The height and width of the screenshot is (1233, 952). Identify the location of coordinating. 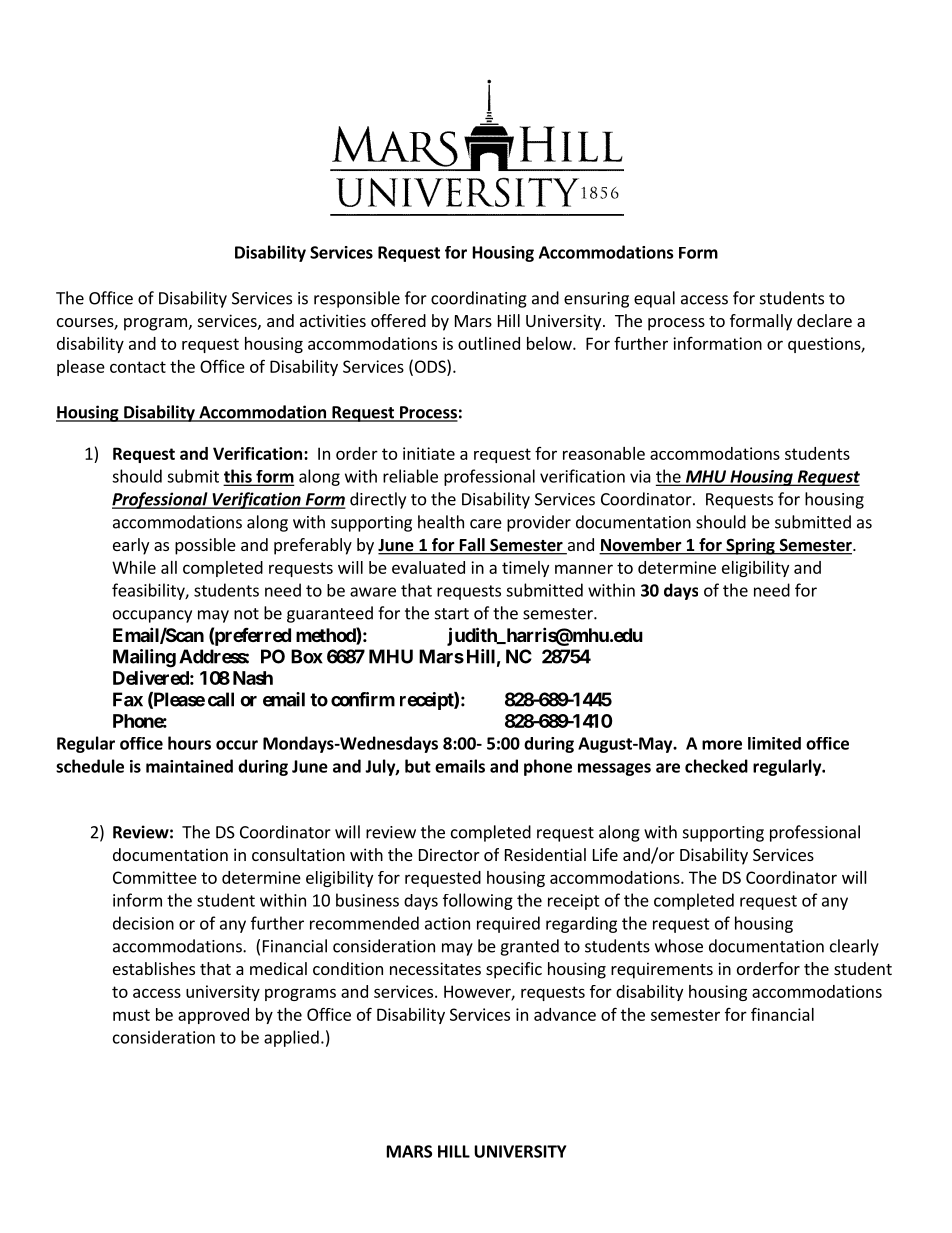
(479, 299).
